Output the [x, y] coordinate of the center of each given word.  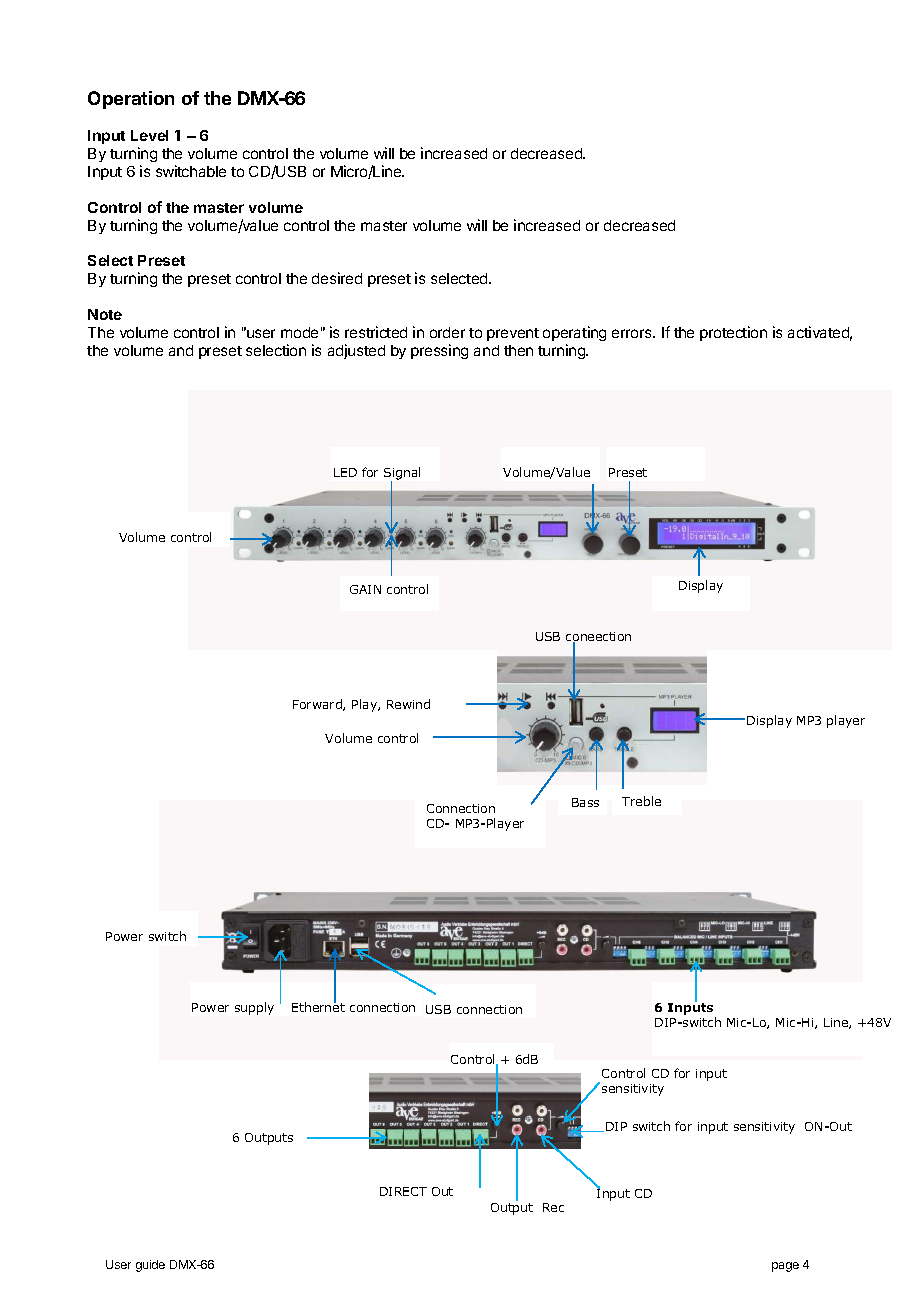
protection [733, 333]
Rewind [408, 704]
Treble [641, 801]
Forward [318, 705]
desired [337, 278]
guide [150, 1266]
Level [149, 135]
